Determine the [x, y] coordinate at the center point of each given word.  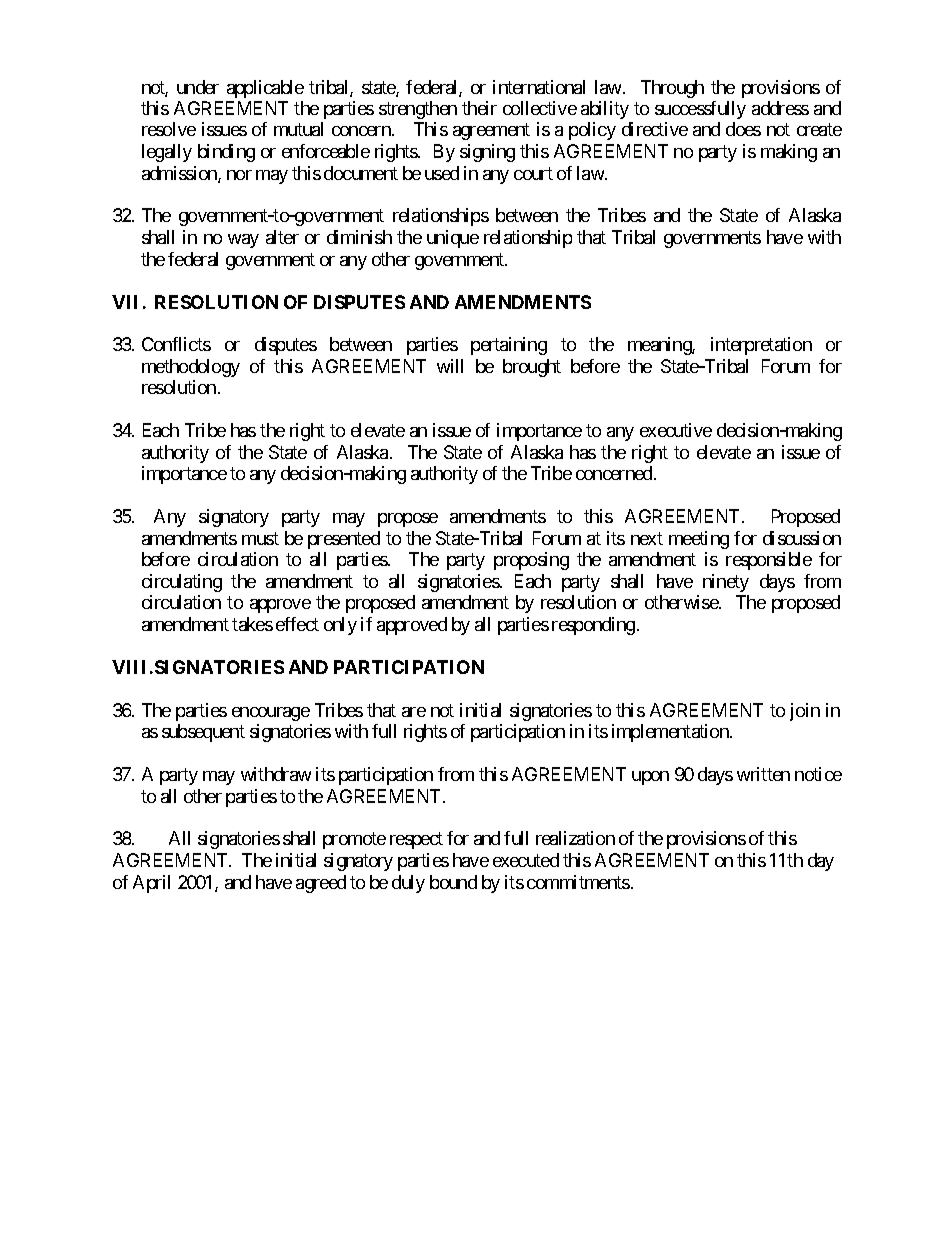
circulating [182, 583]
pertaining [509, 346]
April [151, 884]
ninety [726, 583]
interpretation [761, 346]
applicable [265, 89]
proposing [531, 561]
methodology [191, 368]
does [743, 129]
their [479, 108]
